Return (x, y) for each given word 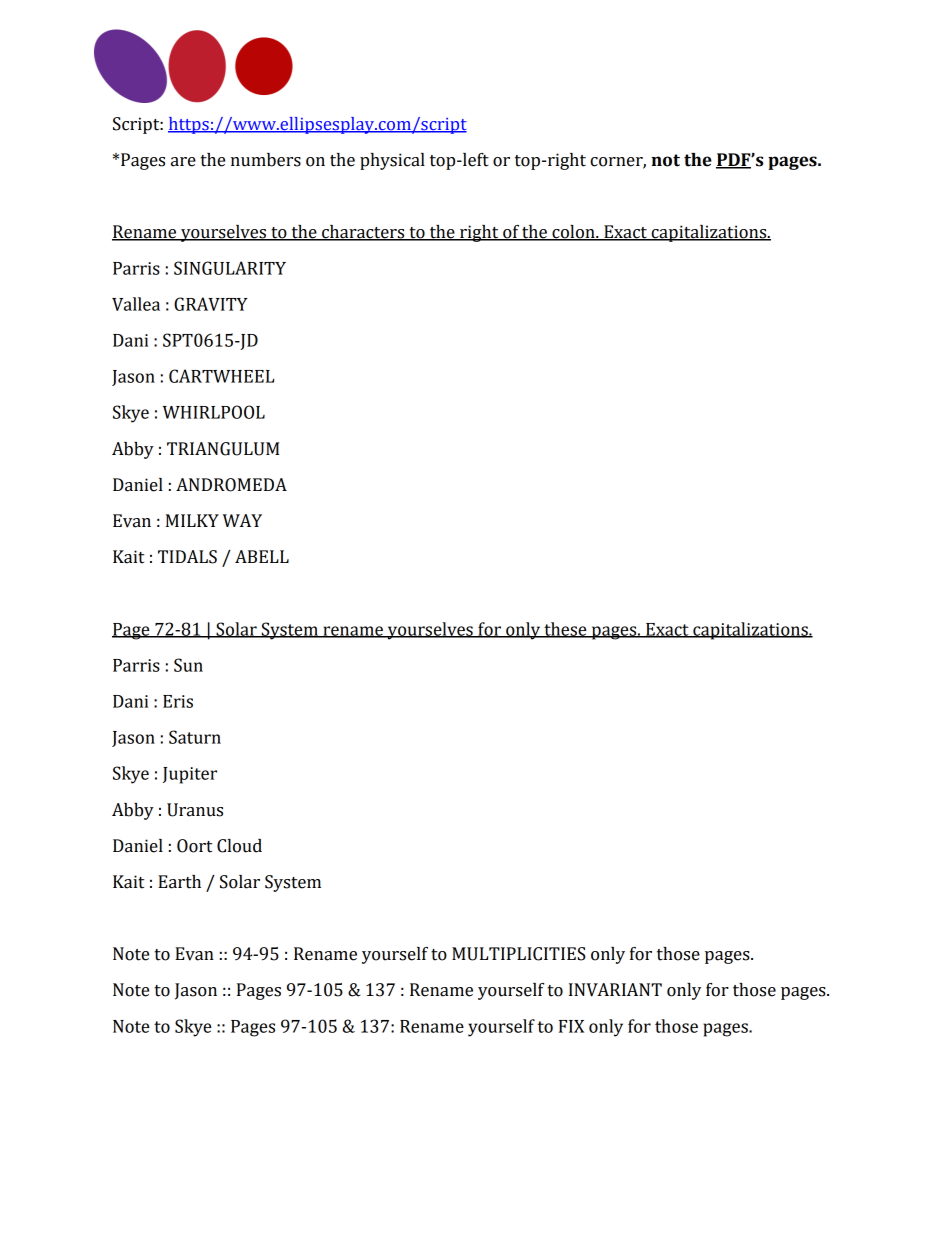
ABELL (262, 556)
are (183, 162)
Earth (179, 882)
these (565, 630)
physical (392, 161)
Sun (188, 665)
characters (363, 233)
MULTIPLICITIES (519, 954)
